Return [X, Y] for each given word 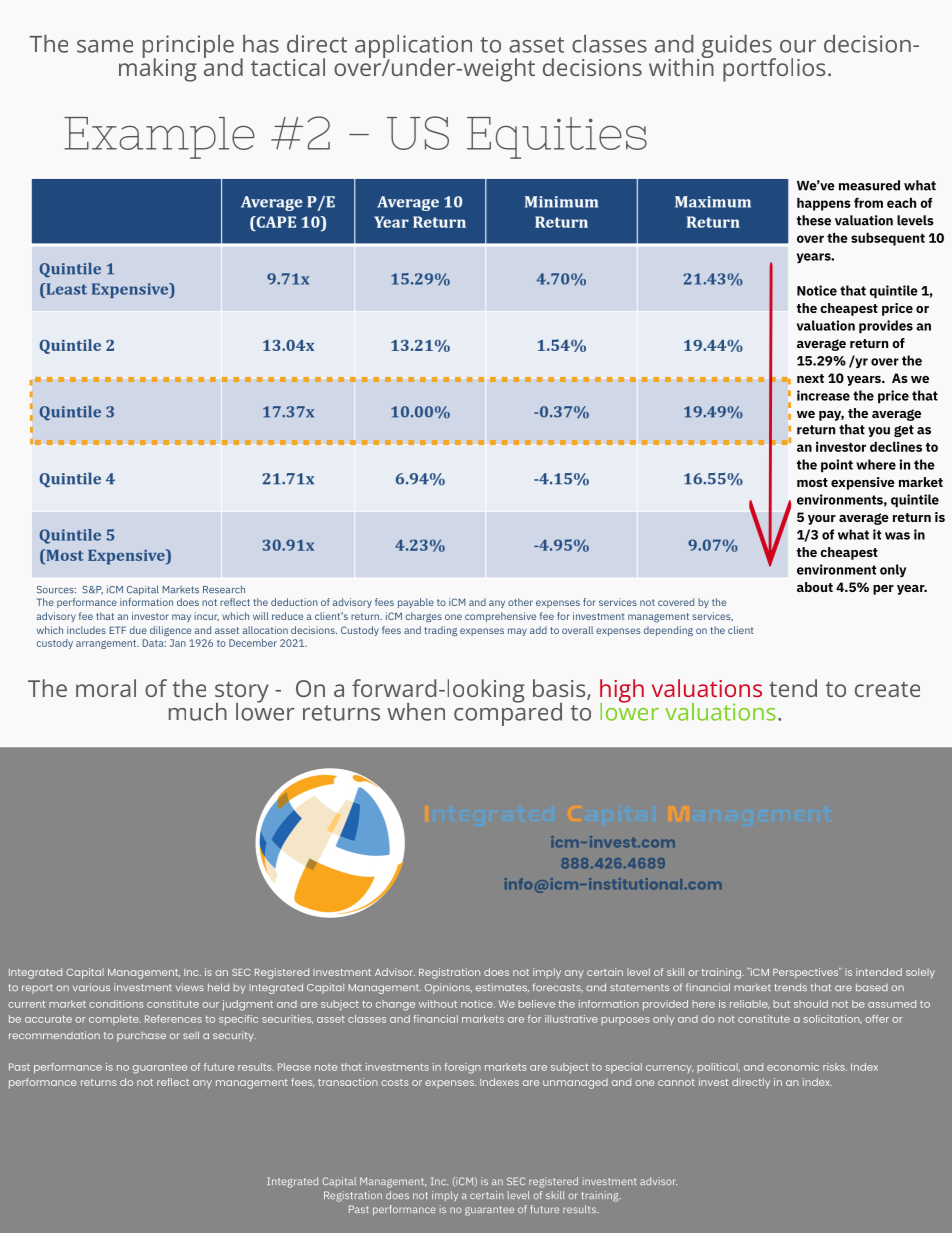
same [105, 46]
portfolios [774, 70]
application [413, 48]
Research [224, 589]
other [520, 602]
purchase [141, 1037]
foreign [462, 1068]
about [815, 587]
